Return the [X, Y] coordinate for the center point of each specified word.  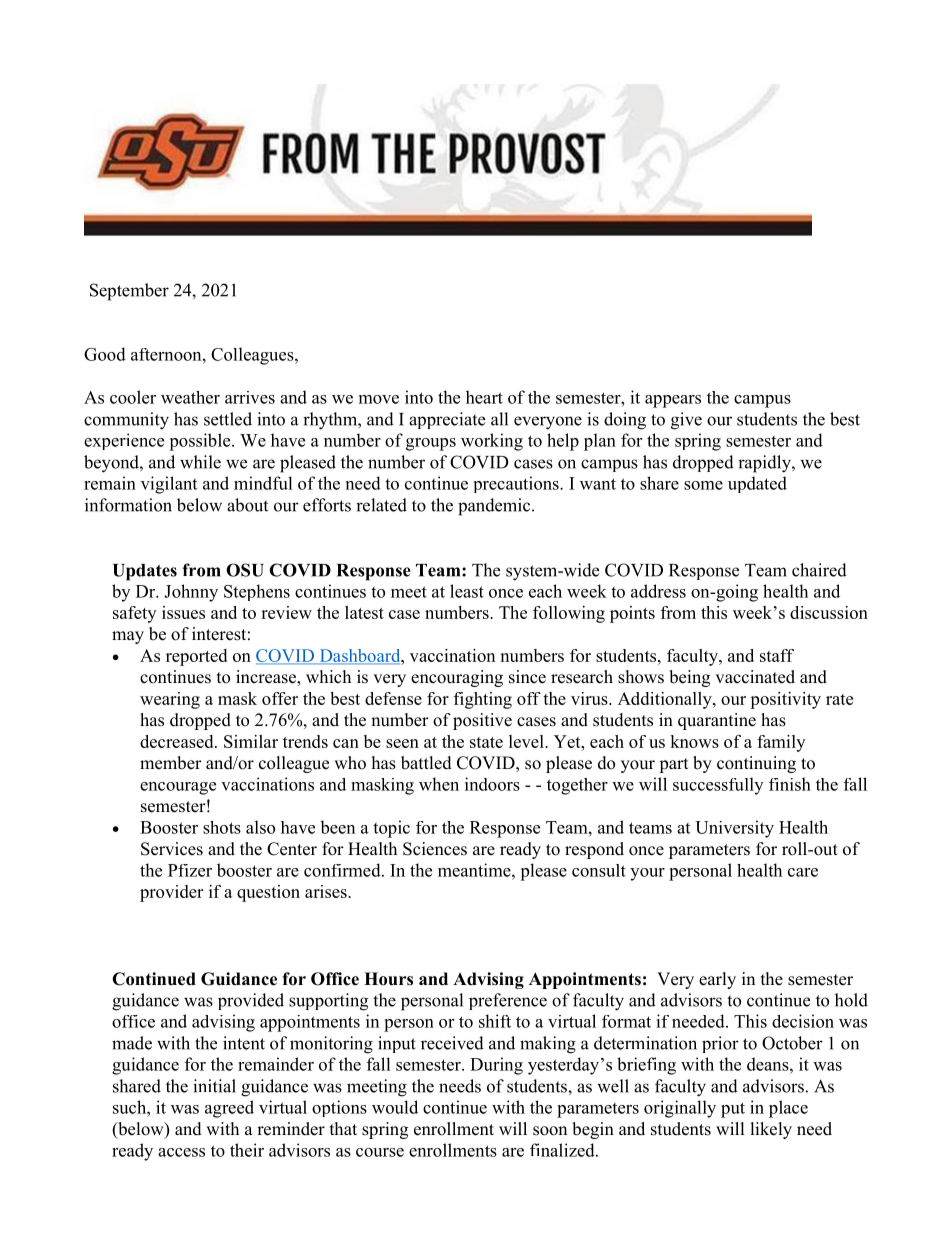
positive [482, 721]
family [781, 743]
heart [484, 397]
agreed [229, 1109]
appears [673, 401]
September [129, 292]
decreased [178, 741]
